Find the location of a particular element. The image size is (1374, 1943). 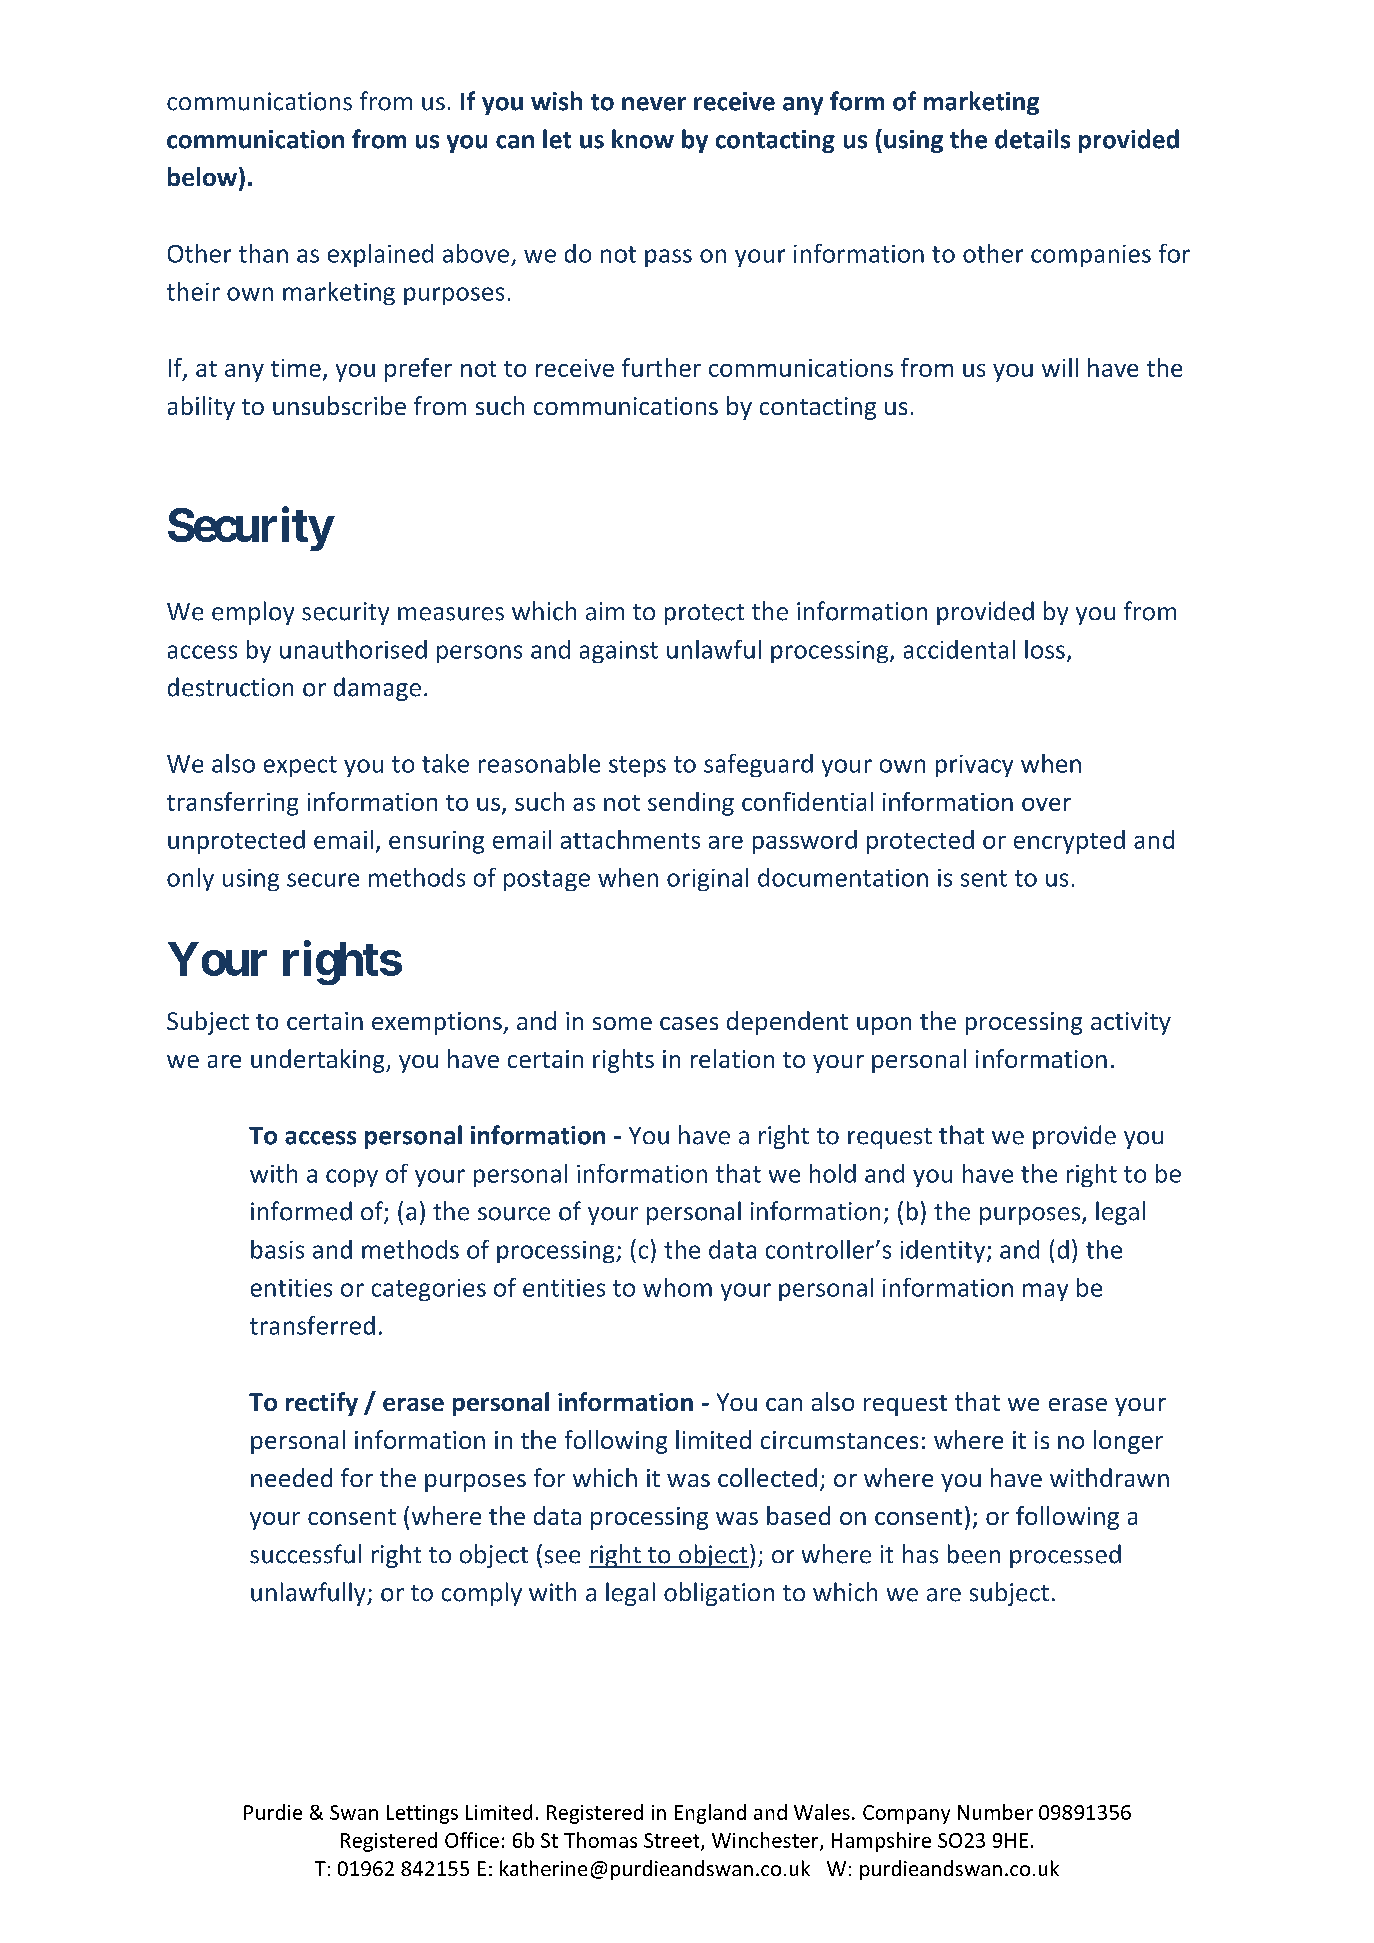

details is located at coordinates (1032, 139).
